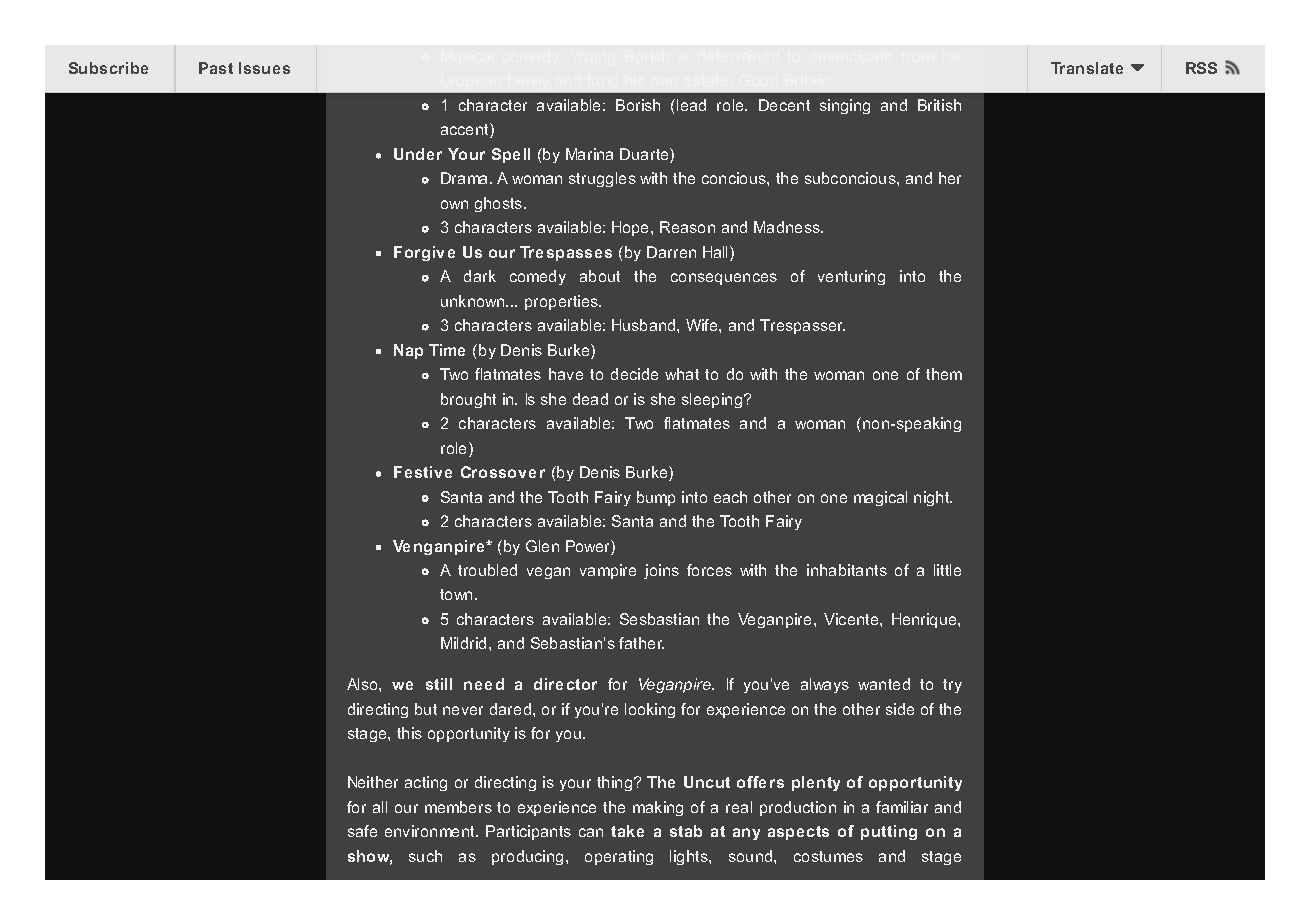 This document has height=924, width=1308. Describe the element at coordinates (362, 831) in the document. I see `safe` at that location.
